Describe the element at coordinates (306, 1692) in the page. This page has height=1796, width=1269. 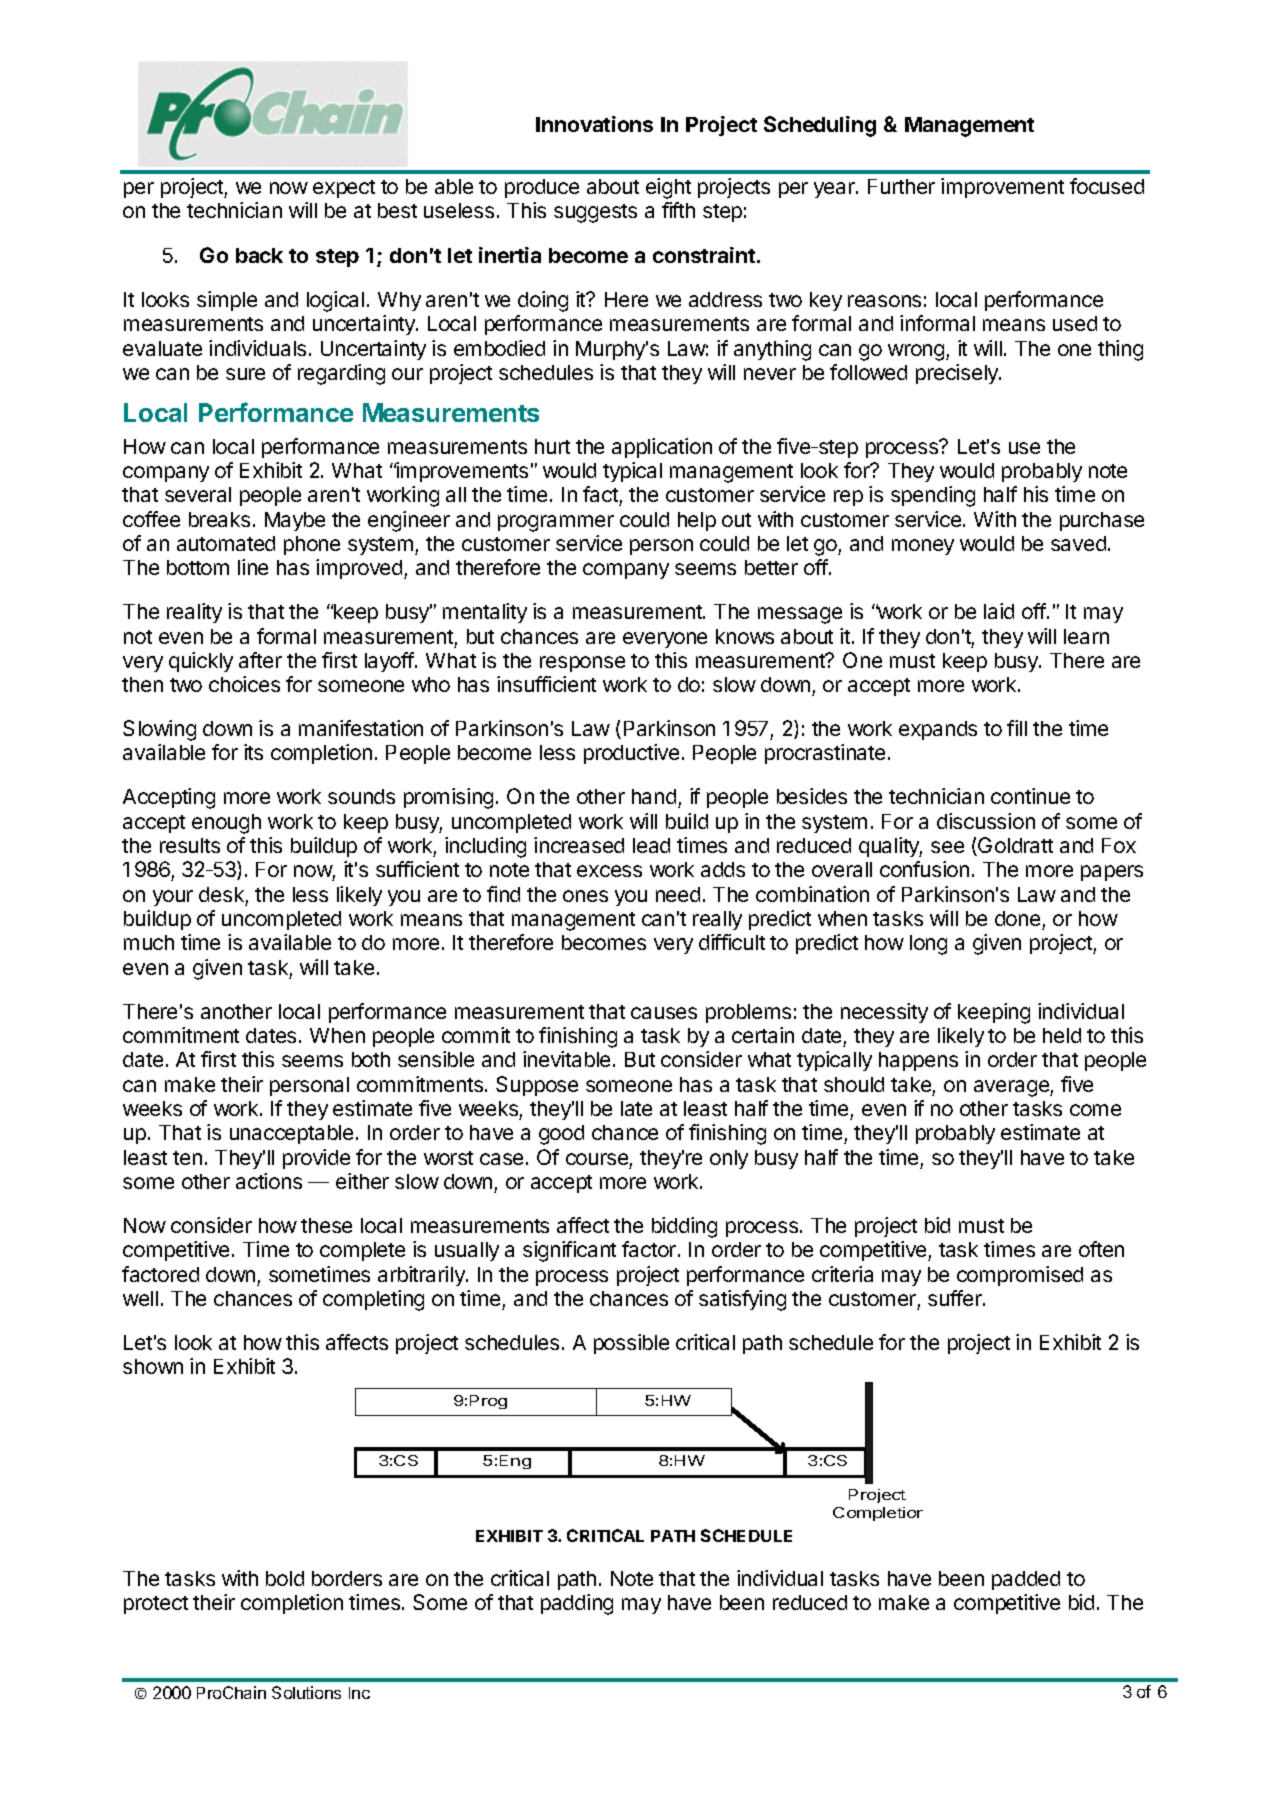
I see `Solutions` at that location.
